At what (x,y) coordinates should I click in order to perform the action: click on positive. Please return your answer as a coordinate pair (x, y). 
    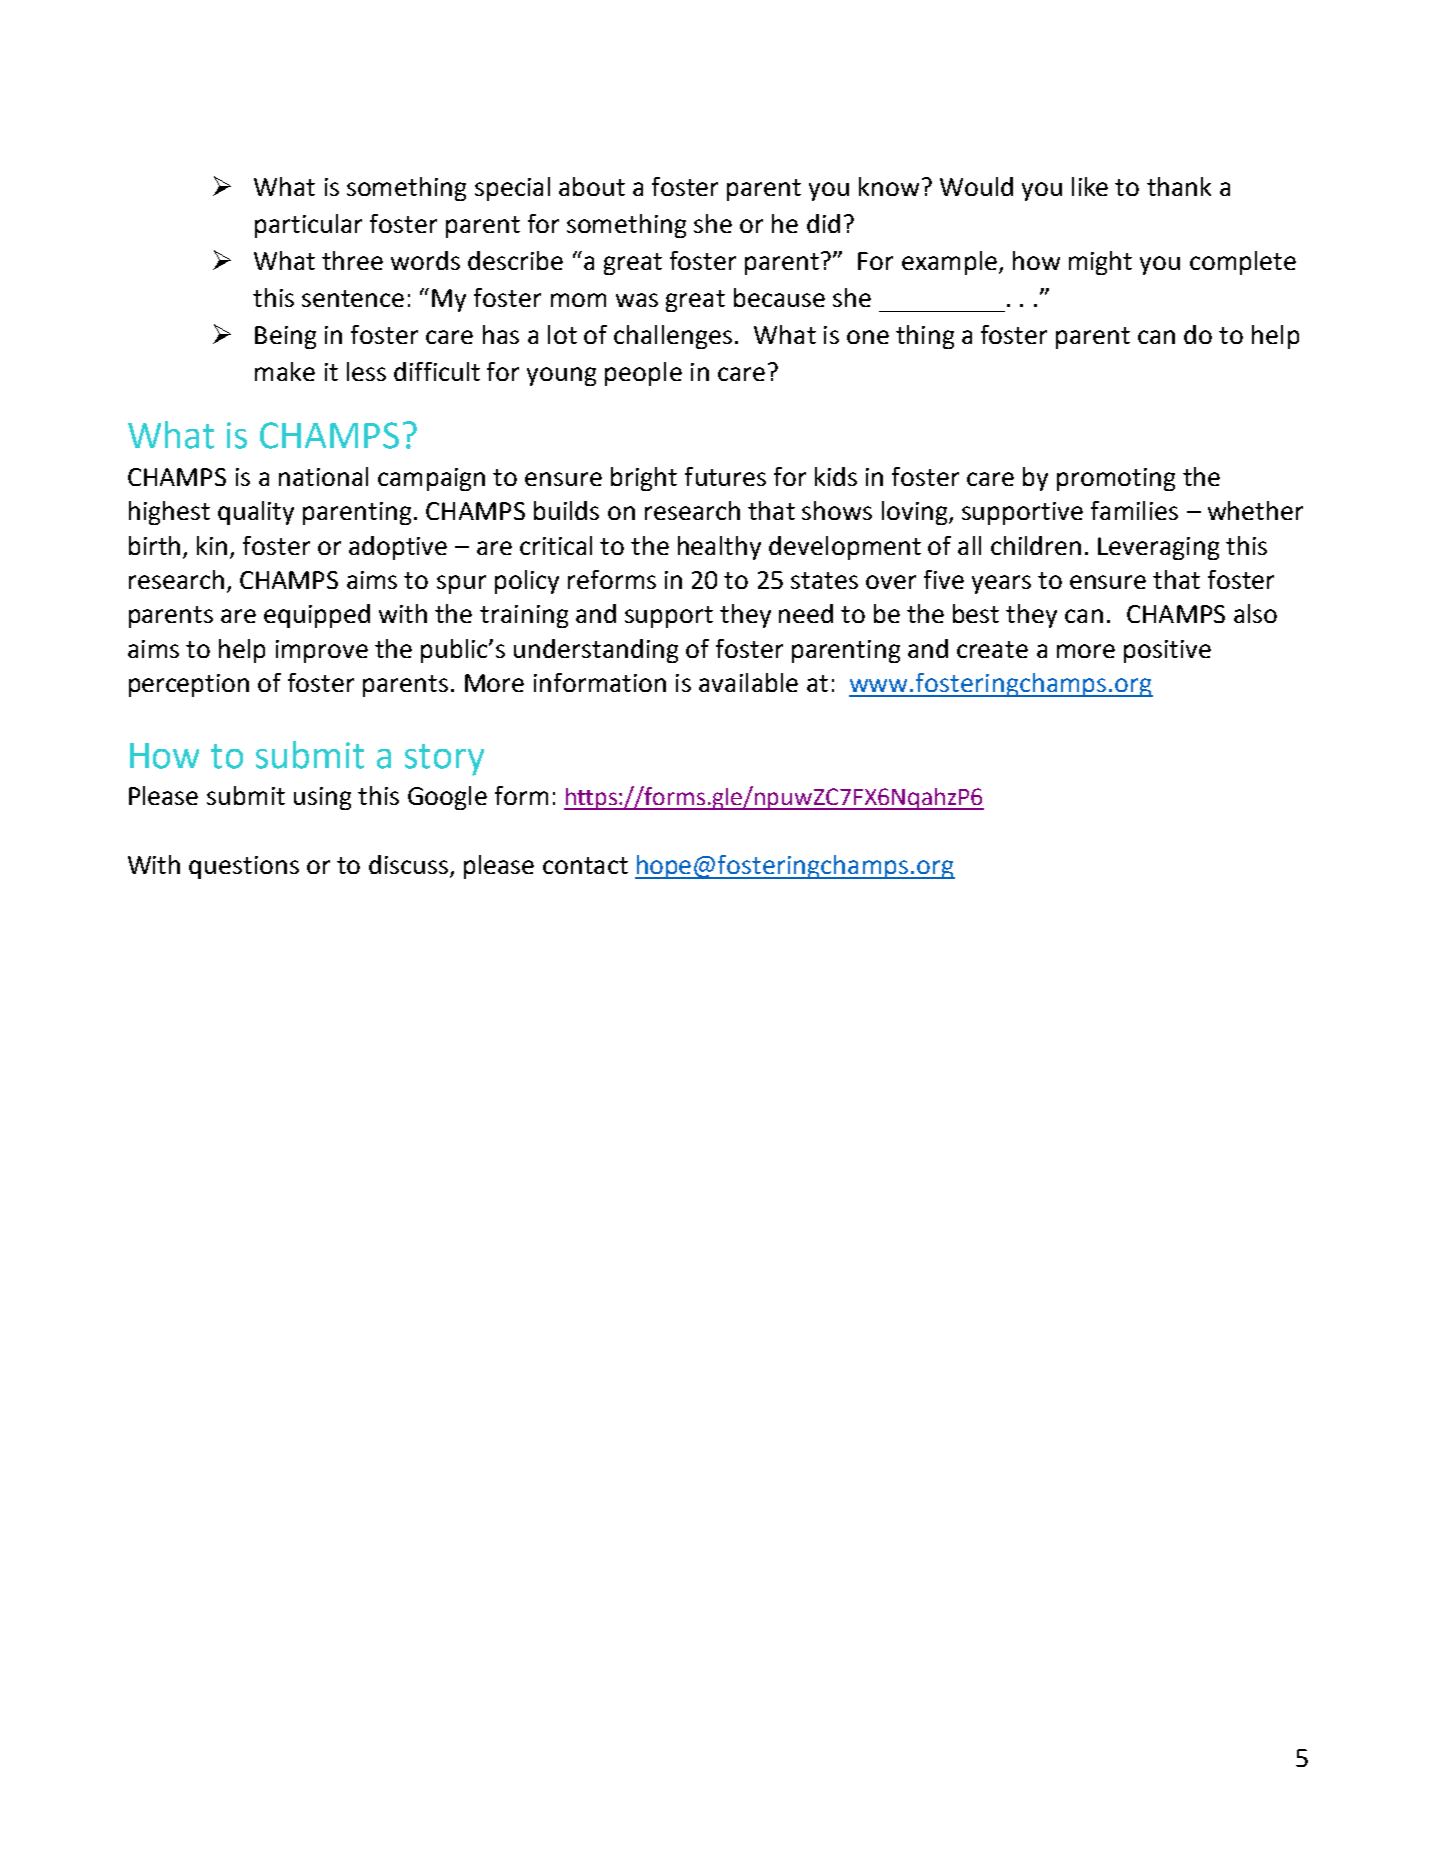
    Looking at the image, I should click on (1167, 651).
